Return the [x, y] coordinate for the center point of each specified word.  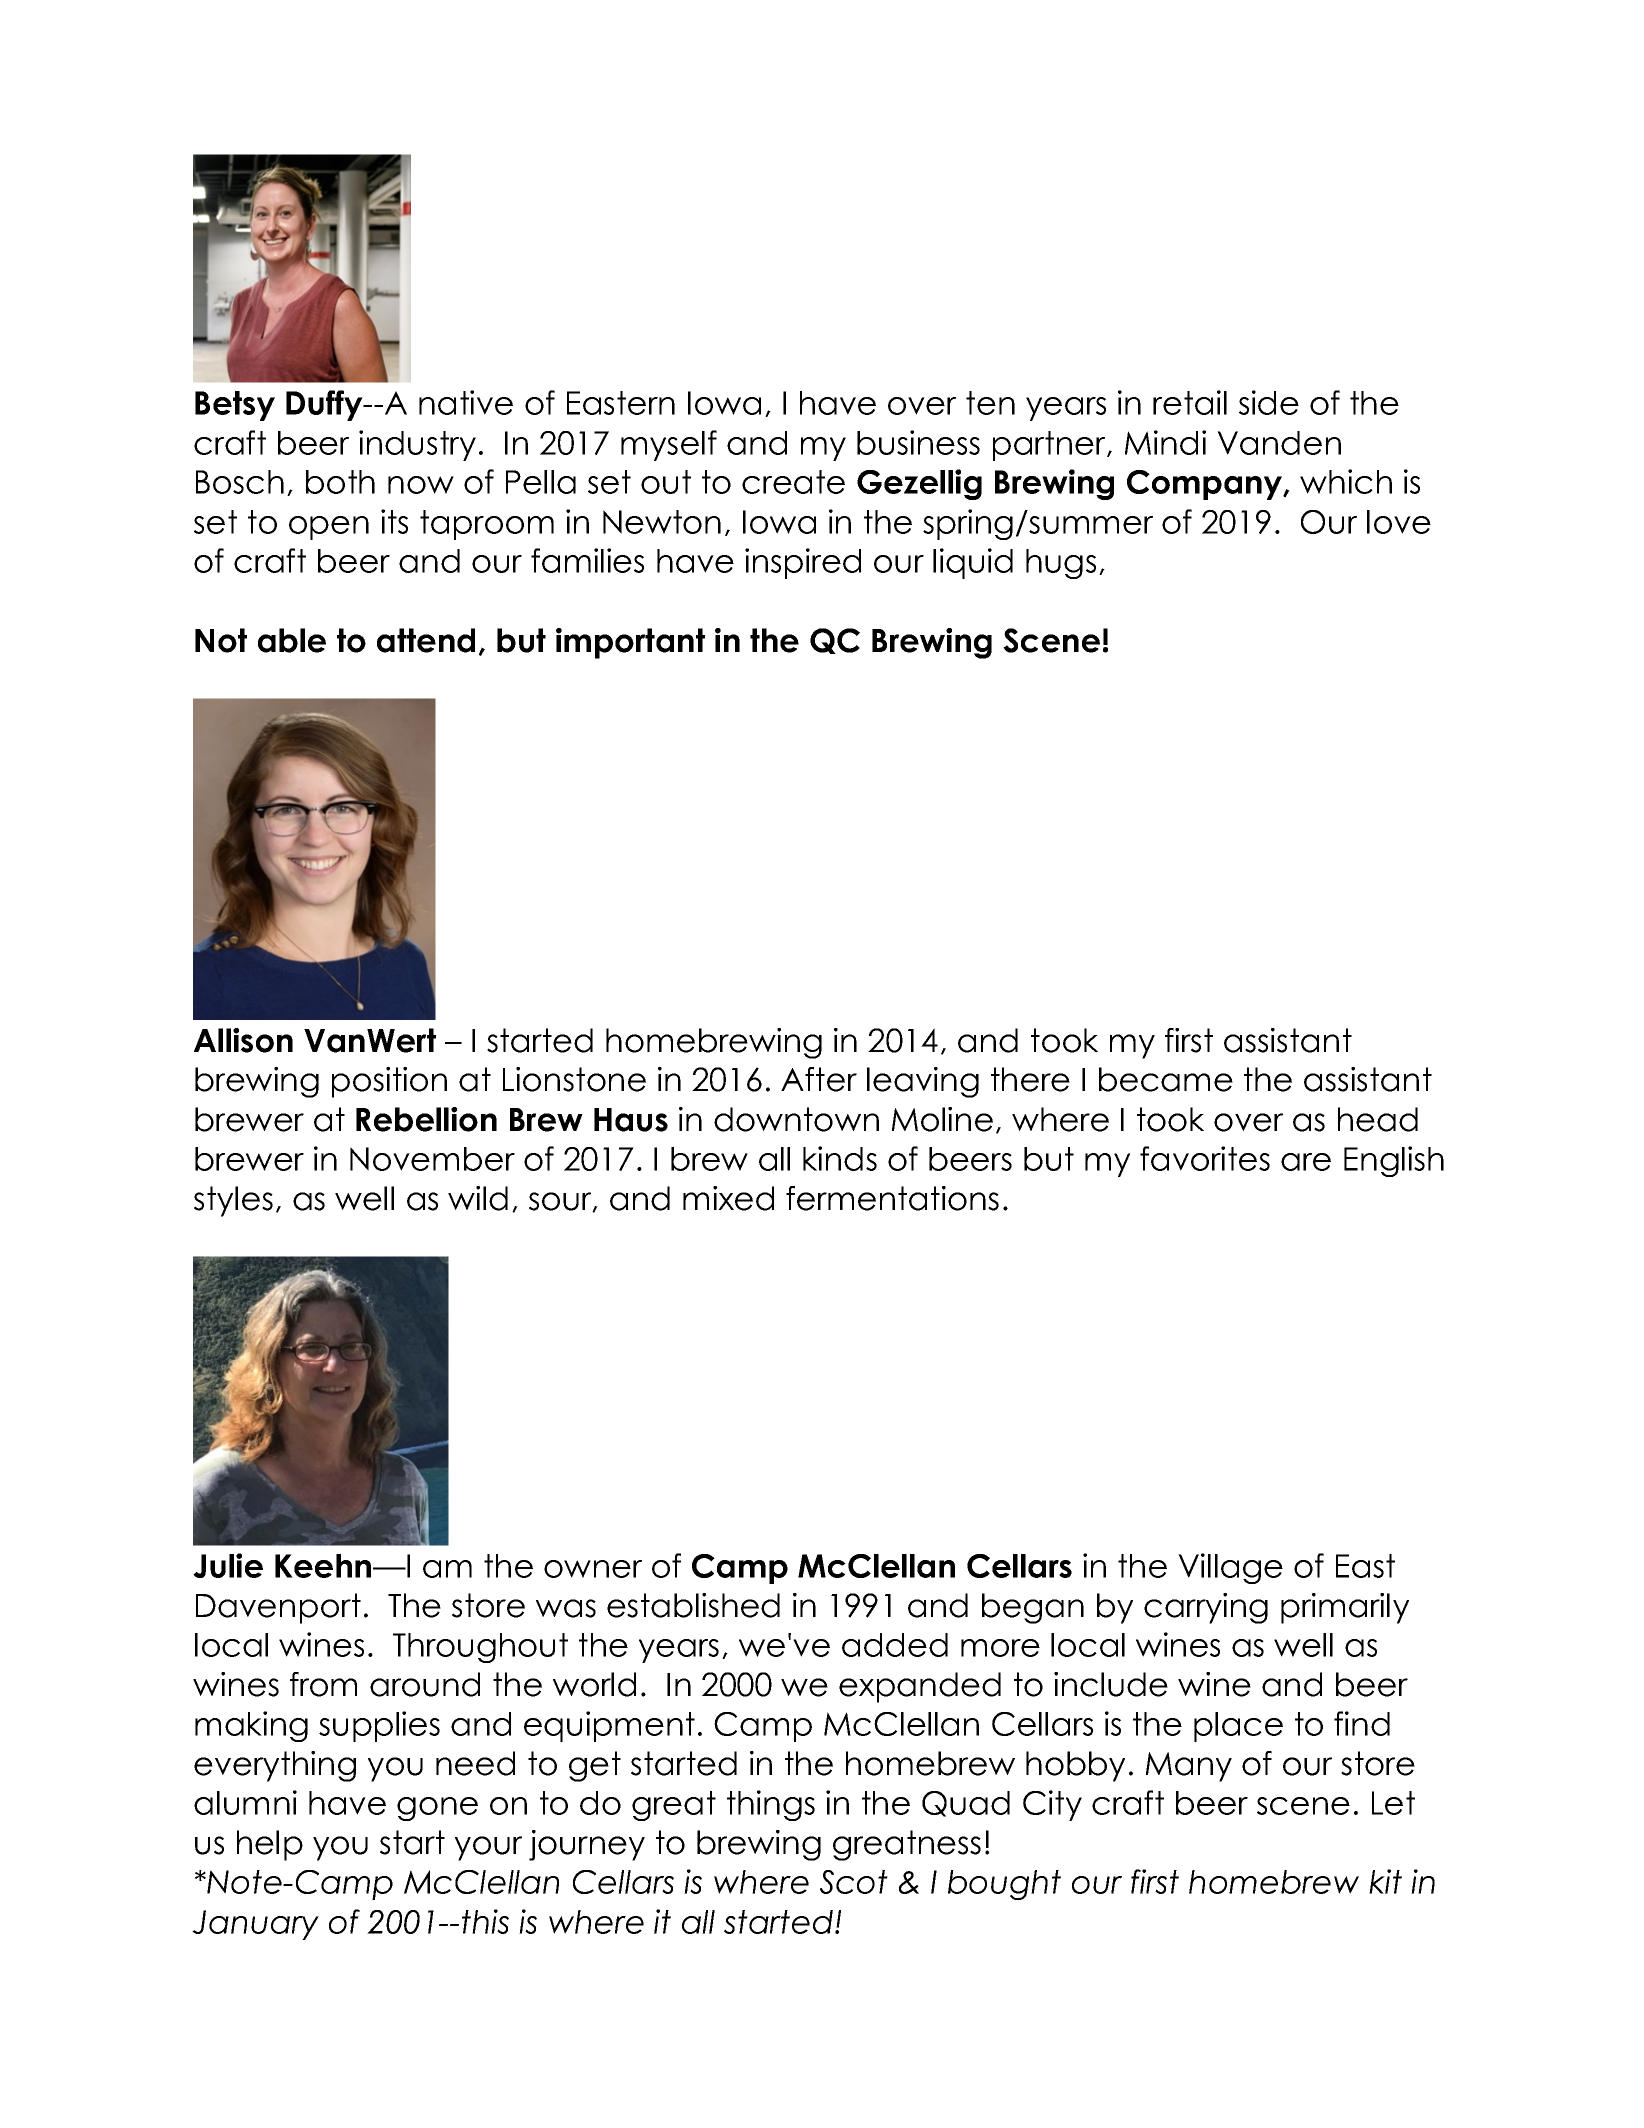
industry [417, 445]
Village [1230, 1568]
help [270, 1845]
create [793, 482]
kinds [840, 1158]
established [693, 1605]
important [630, 643]
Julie [228, 1565]
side [1269, 402]
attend [426, 640]
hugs [1061, 564]
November [432, 1159]
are [1306, 1162]
